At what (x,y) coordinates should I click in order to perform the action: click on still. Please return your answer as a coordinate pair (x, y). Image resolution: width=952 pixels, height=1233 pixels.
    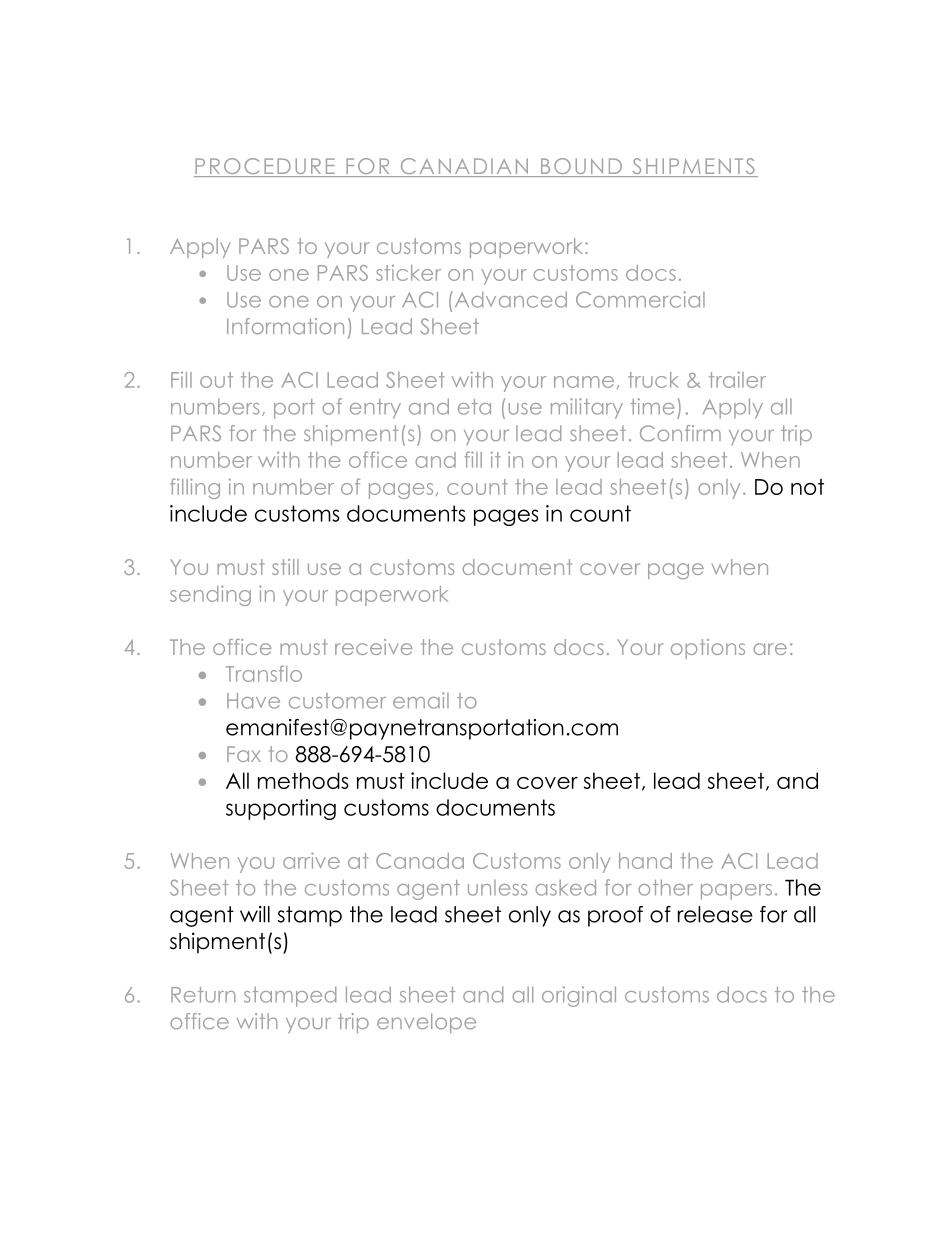
    Looking at the image, I should click on (285, 567).
